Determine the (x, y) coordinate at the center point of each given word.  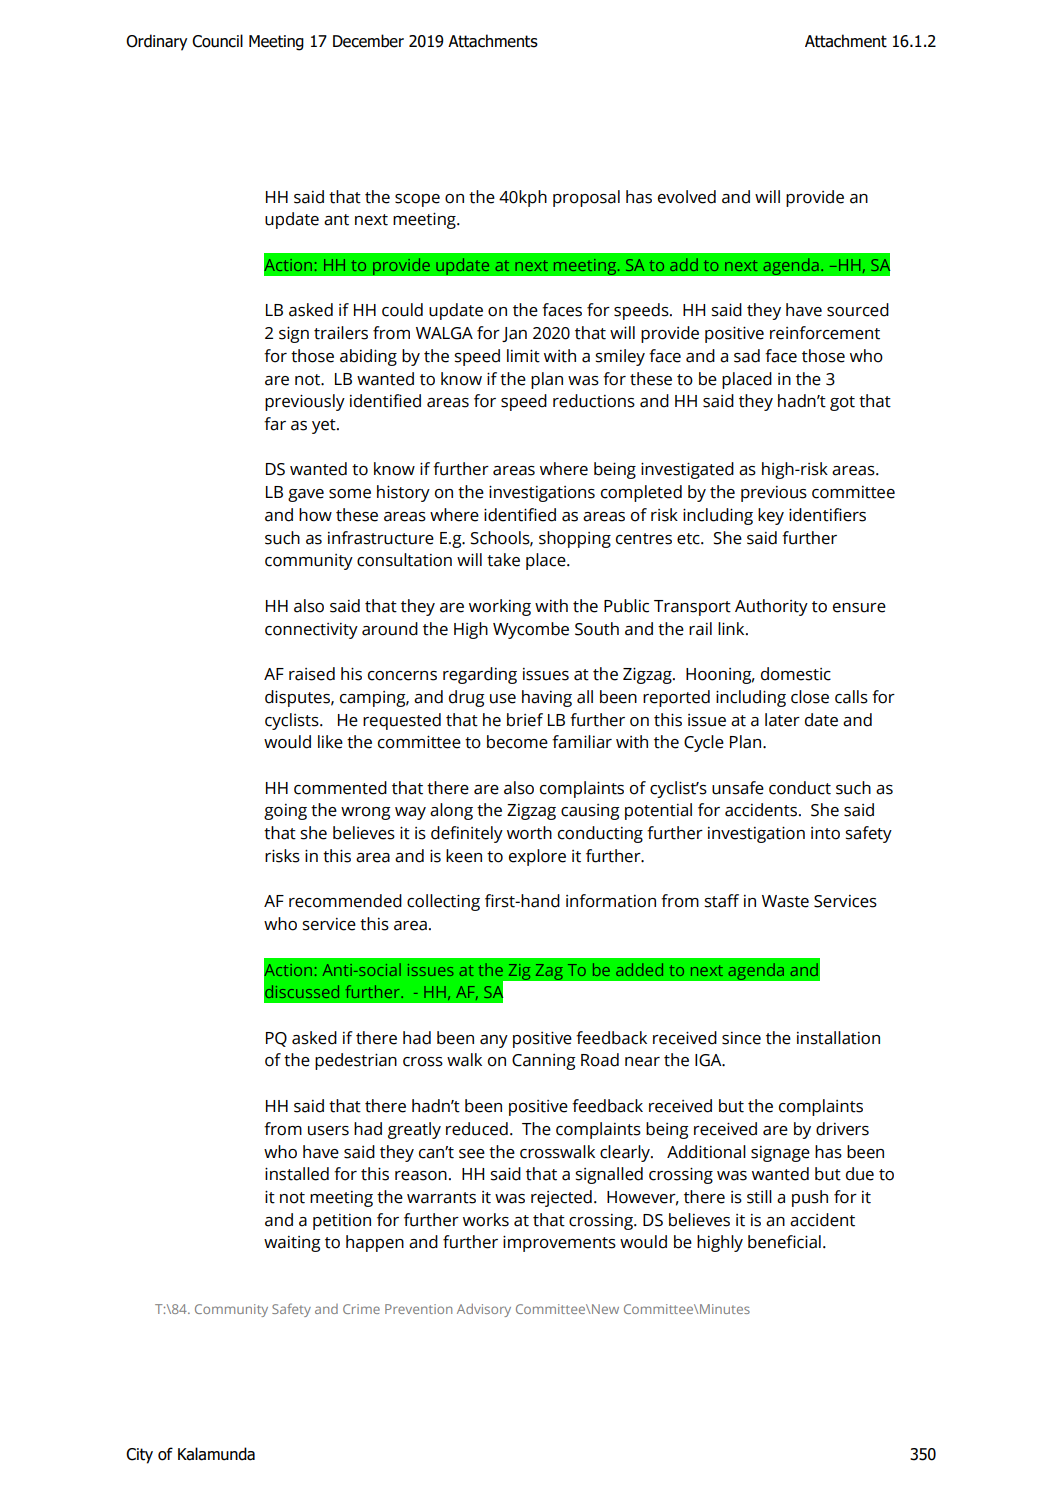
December (368, 41)
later (782, 720)
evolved (687, 197)
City (139, 1456)
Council (217, 41)
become (517, 742)
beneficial (784, 1242)
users (328, 1131)
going (285, 812)
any (494, 1041)
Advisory (484, 1310)
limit (523, 356)
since (741, 1038)
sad (747, 356)
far (275, 424)
